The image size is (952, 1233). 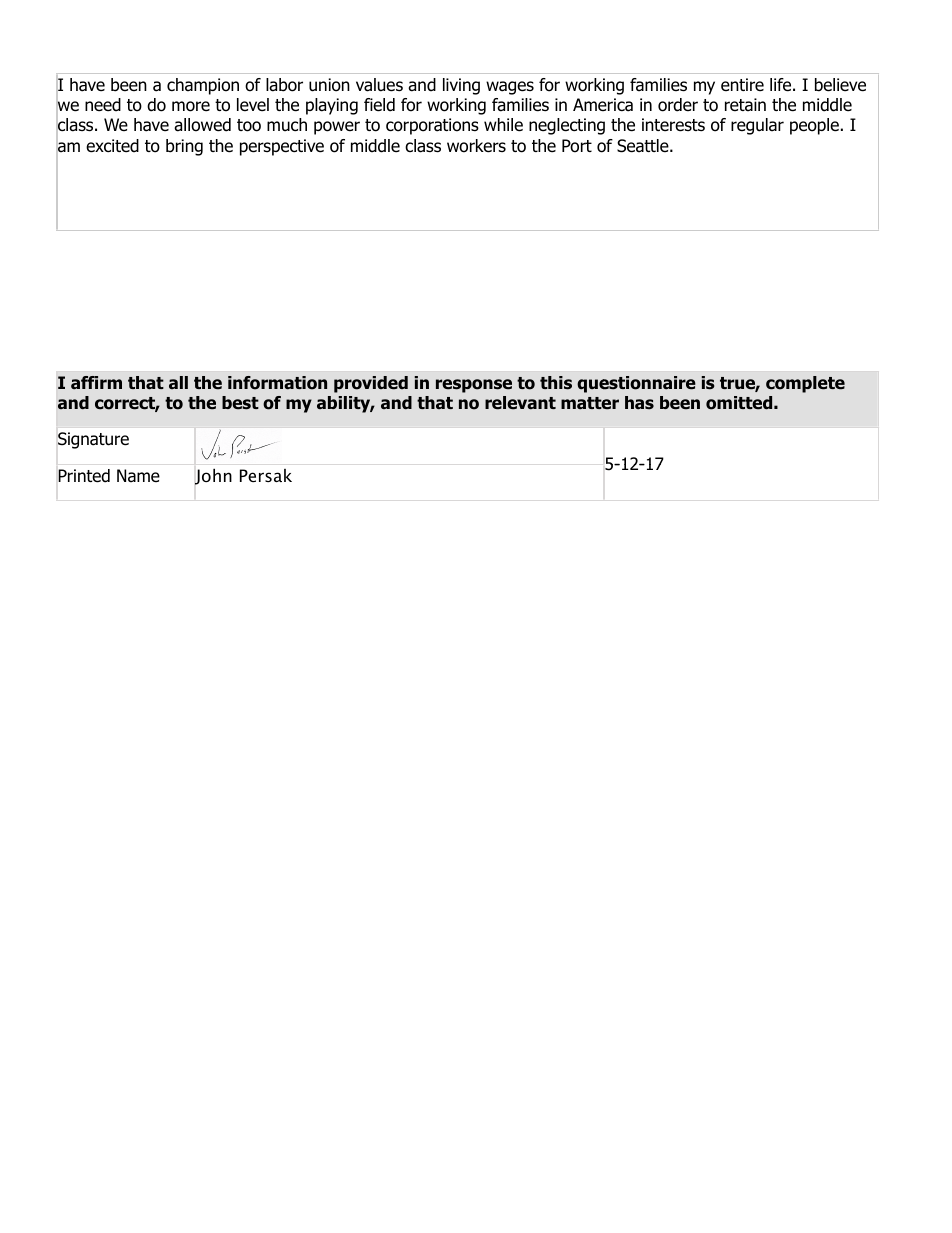 I want to click on Name, so click(x=138, y=476).
